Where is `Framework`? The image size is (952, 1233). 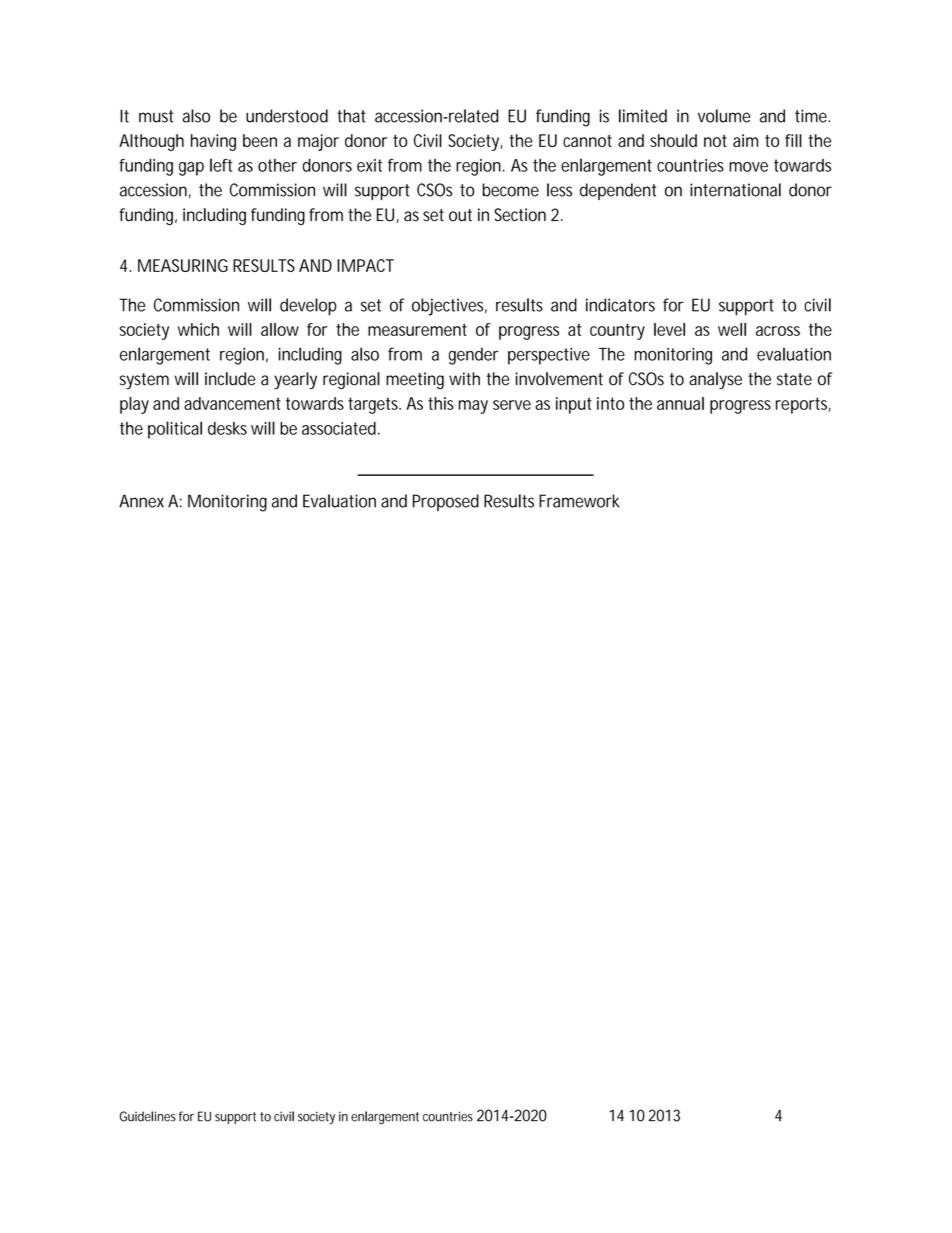 Framework is located at coordinates (579, 501).
